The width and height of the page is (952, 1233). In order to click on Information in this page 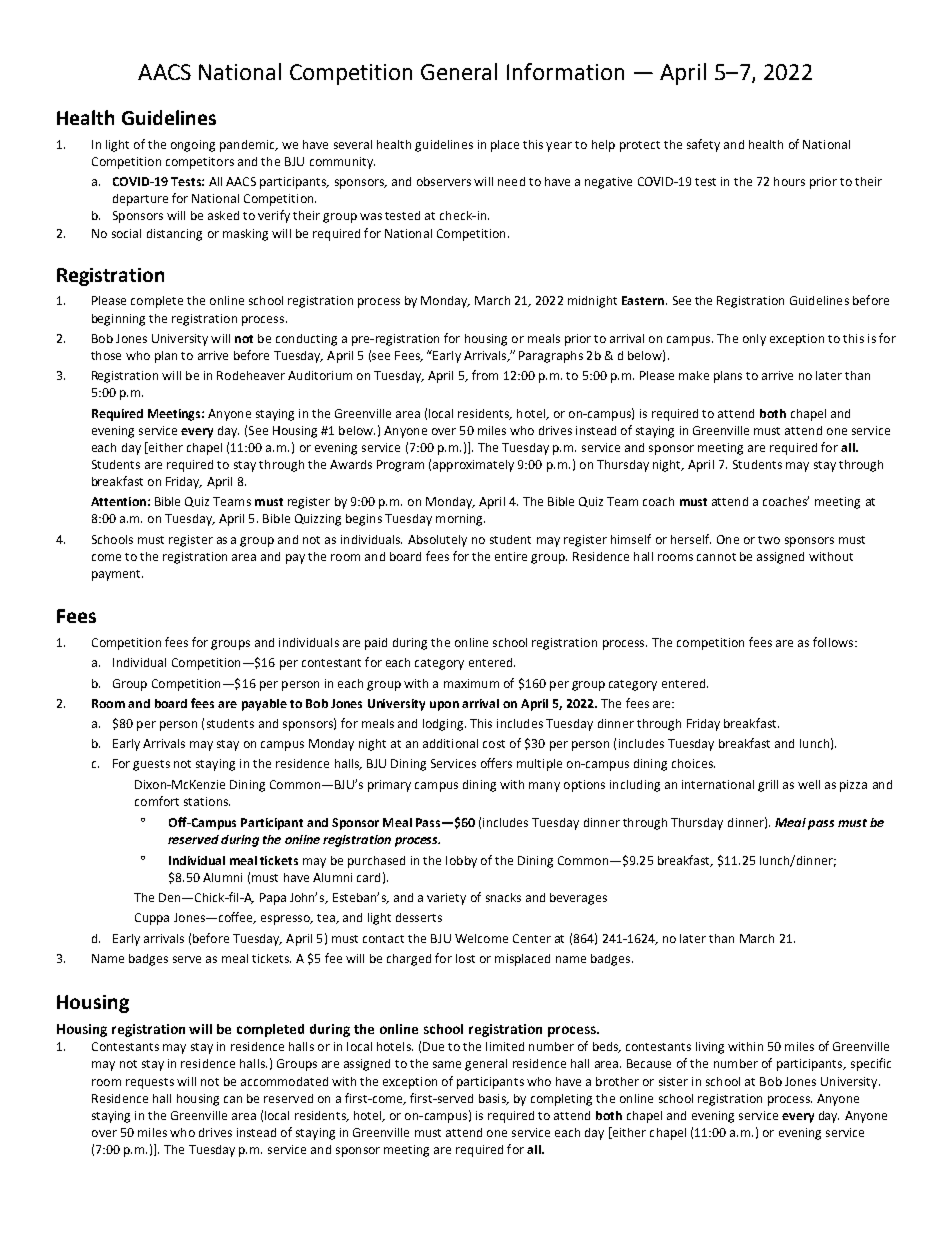, I will do `click(565, 71)`.
